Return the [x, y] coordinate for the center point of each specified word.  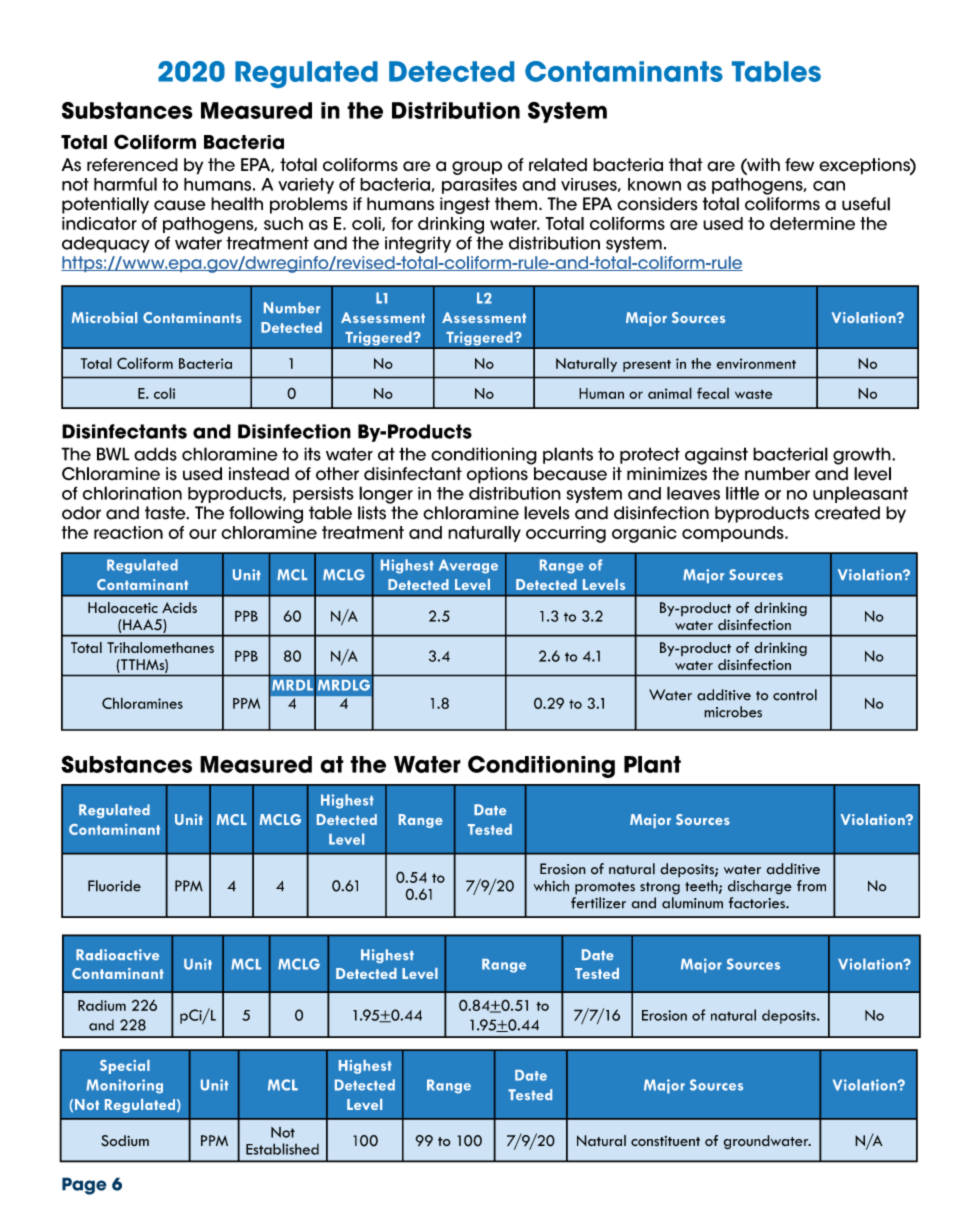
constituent [665, 1141]
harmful [125, 184]
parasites [479, 186]
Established [282, 1149]
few [799, 165]
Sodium [125, 1141]
